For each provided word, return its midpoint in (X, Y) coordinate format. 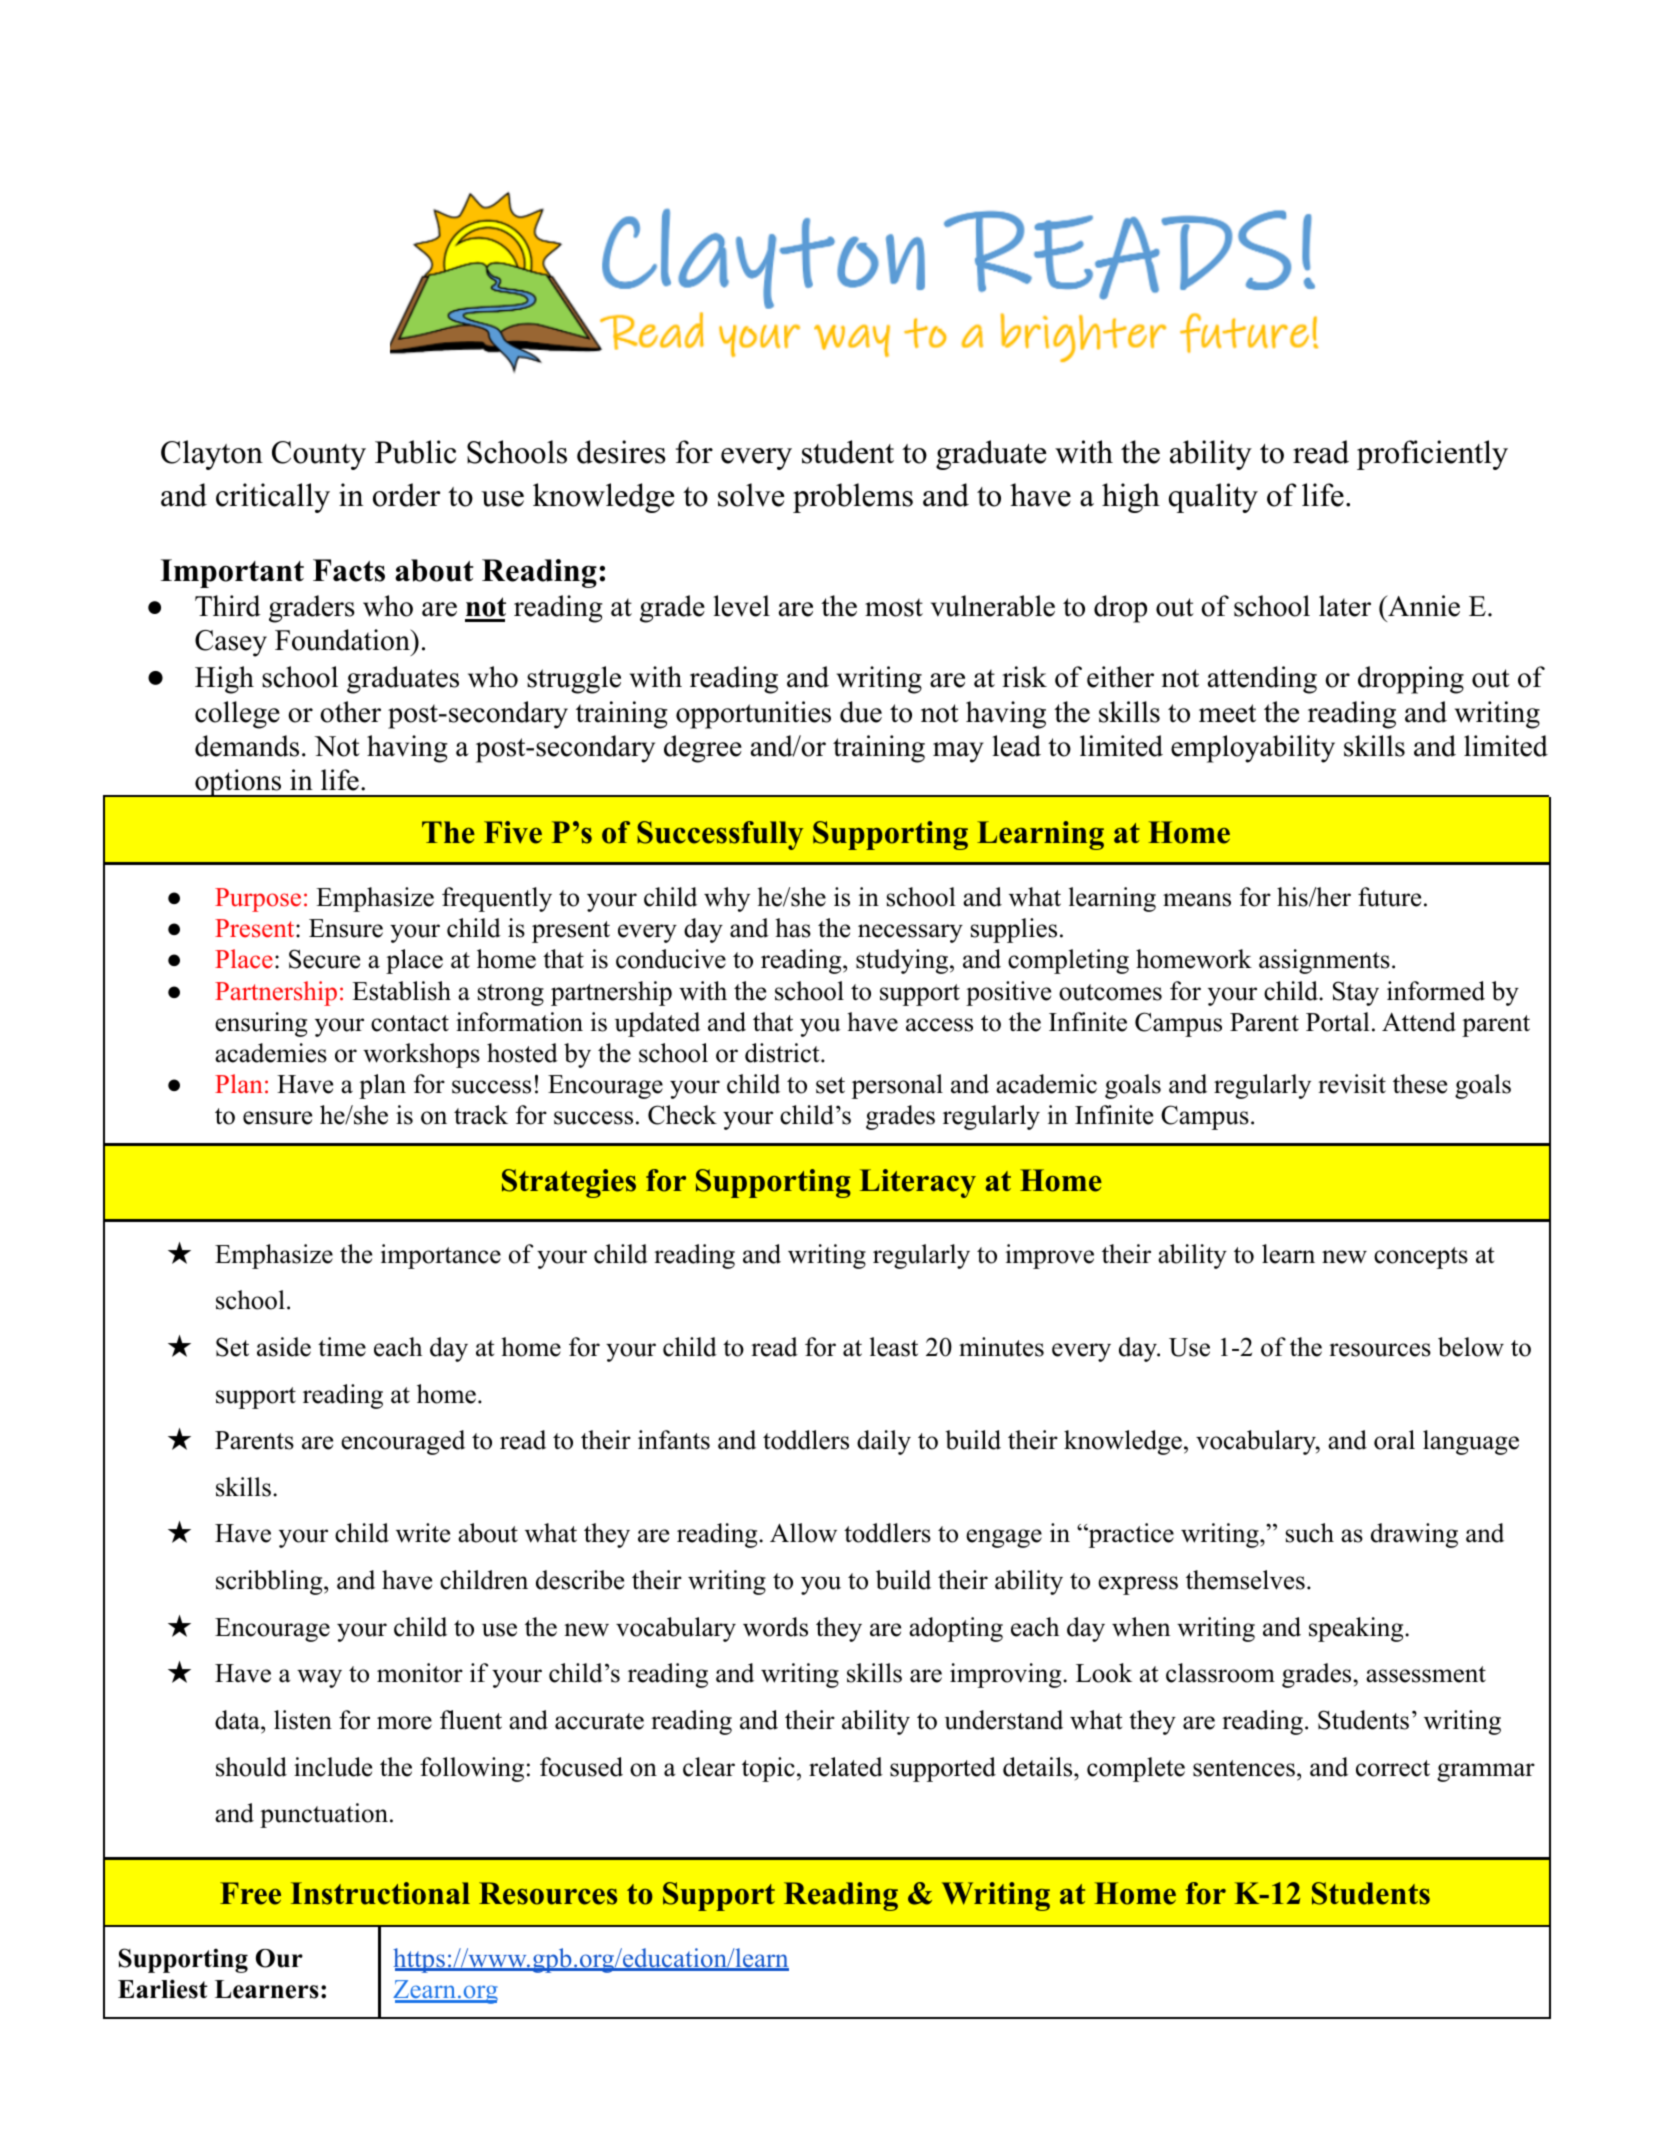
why (727, 899)
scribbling (270, 1582)
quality (1213, 498)
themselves (1245, 1580)
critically (273, 498)
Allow (803, 1533)
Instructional (380, 1893)
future (1389, 897)
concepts (1421, 1258)
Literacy (918, 1183)
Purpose (258, 900)
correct (1393, 1768)
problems (853, 498)
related (846, 1767)
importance (441, 1256)
